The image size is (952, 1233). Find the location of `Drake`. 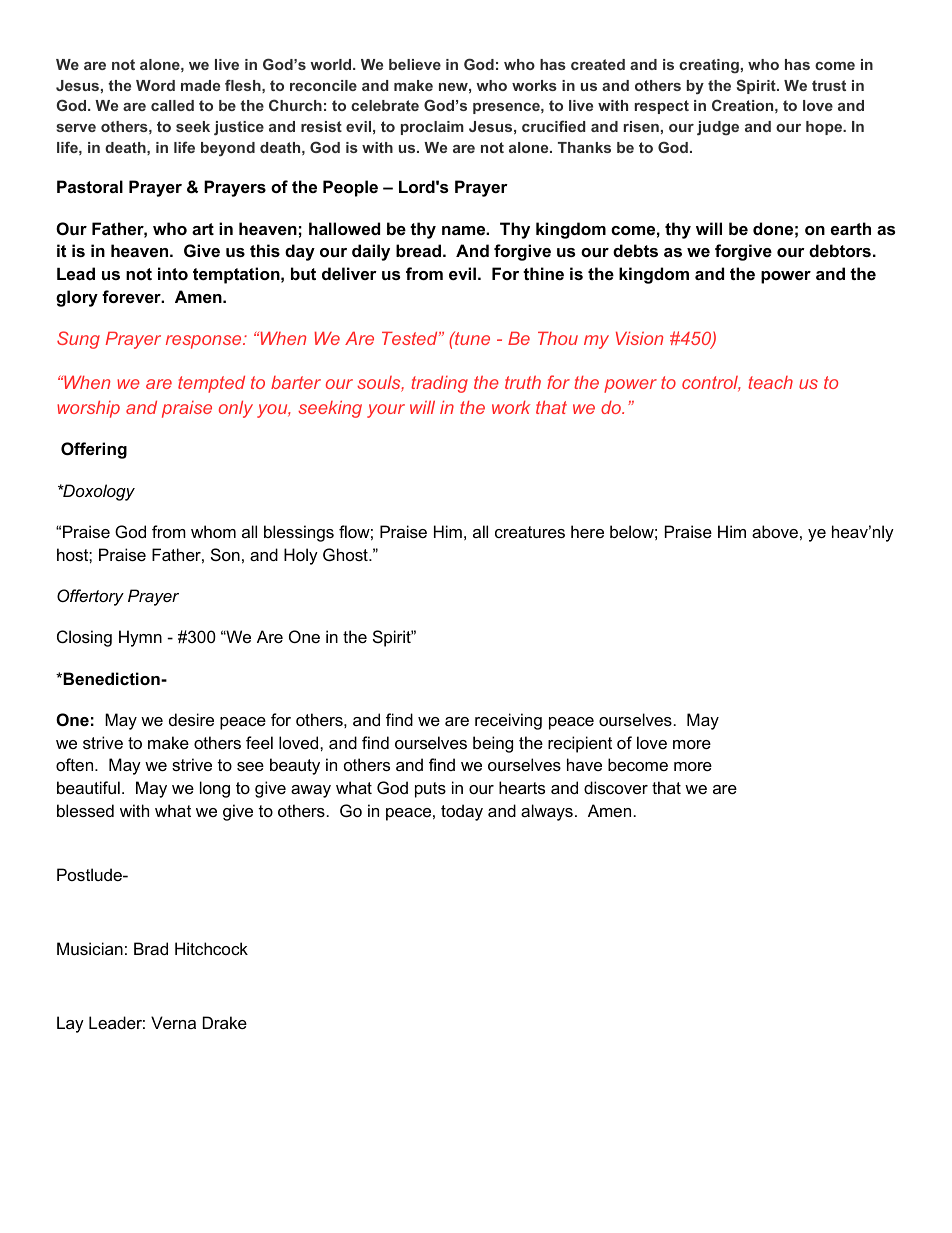

Drake is located at coordinates (225, 1022).
